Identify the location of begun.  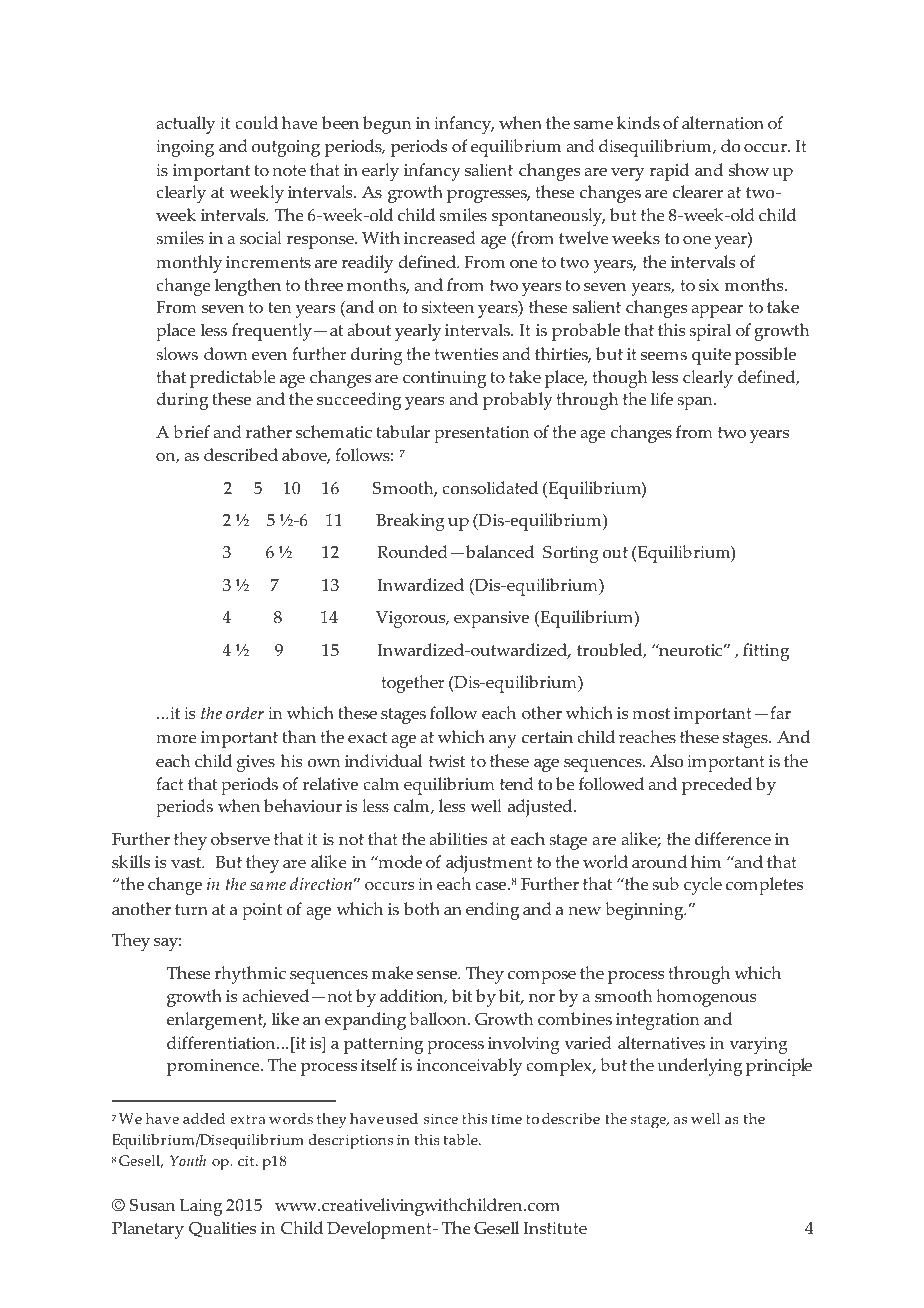
(387, 125).
